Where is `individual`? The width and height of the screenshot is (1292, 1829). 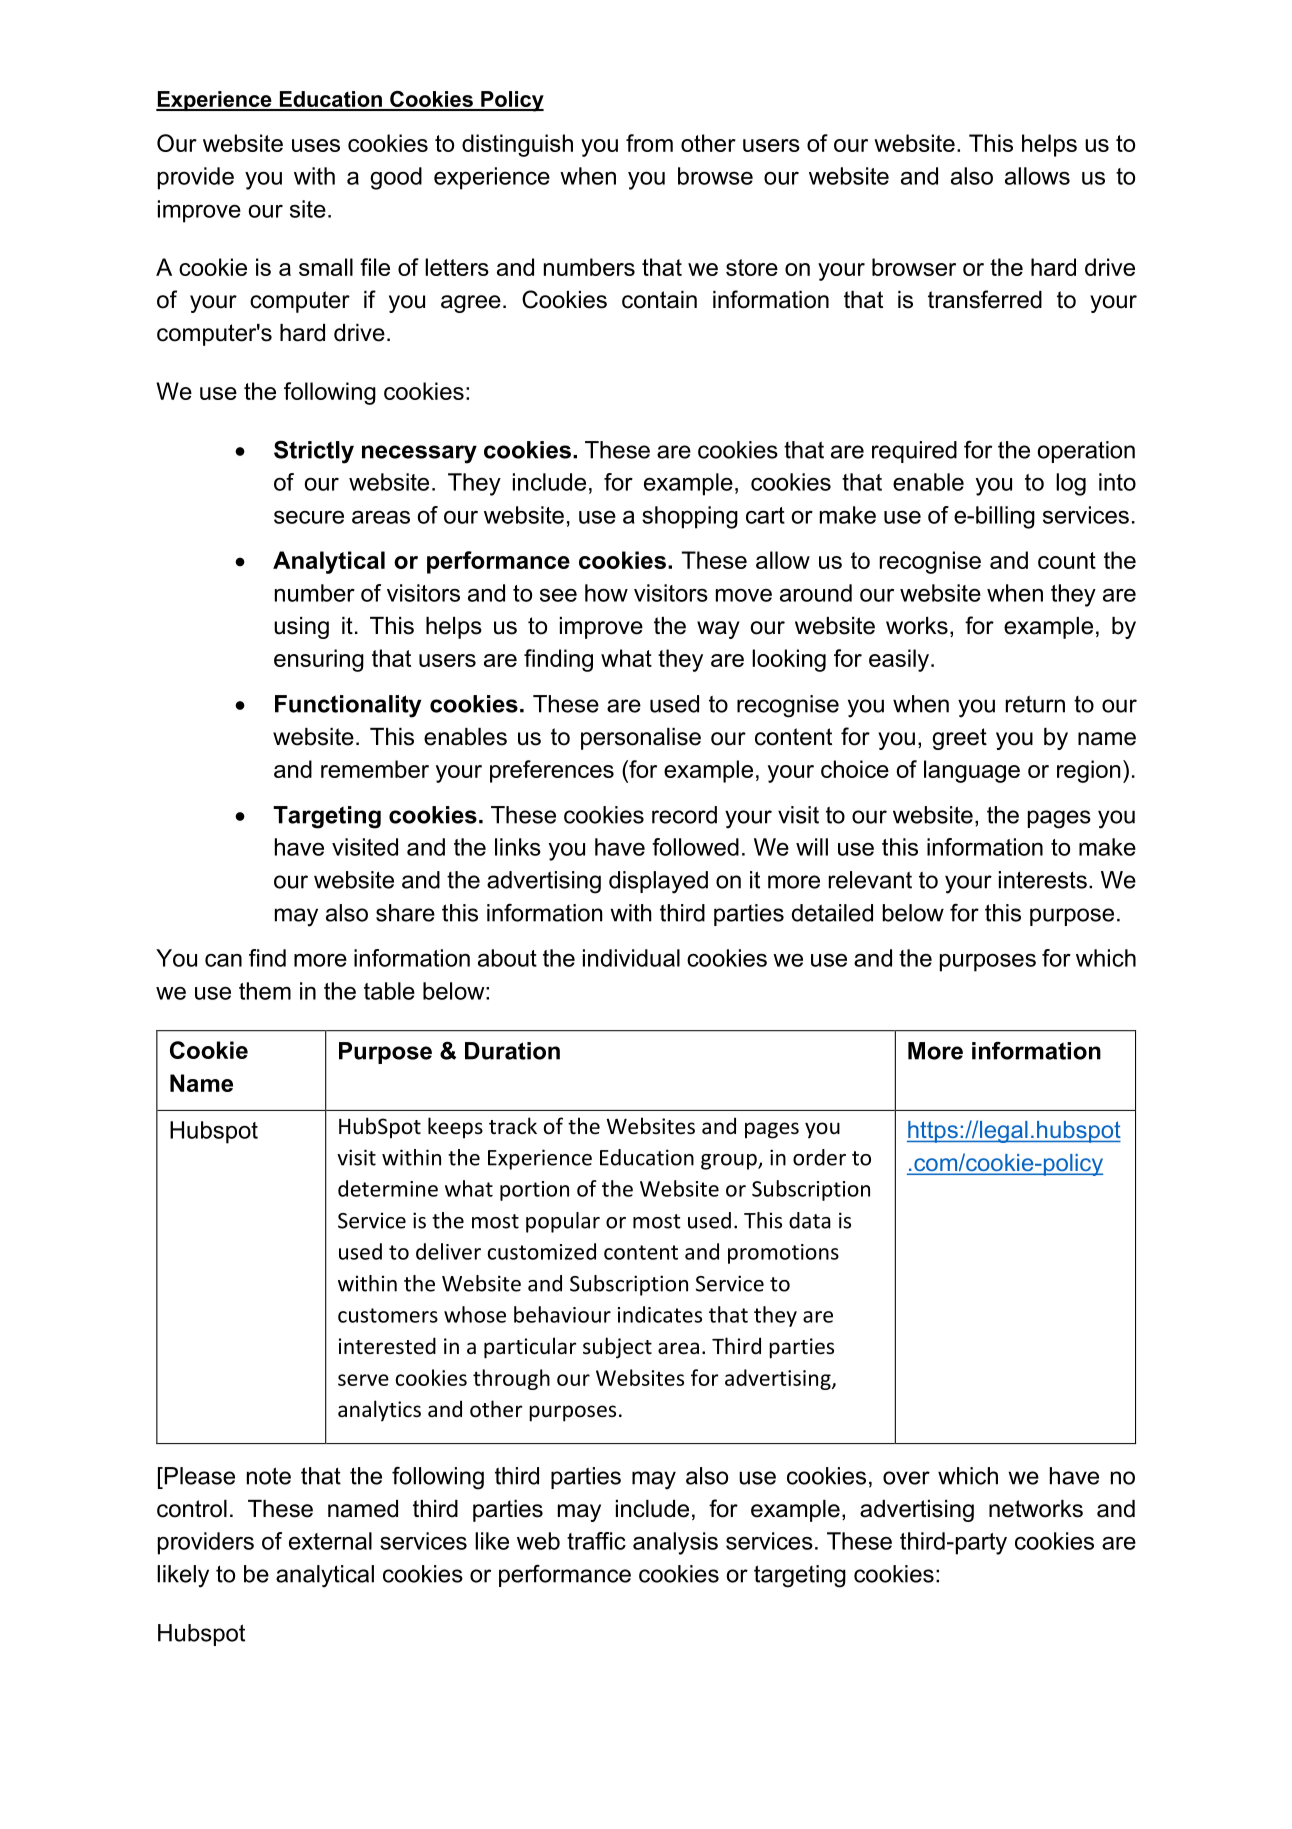 individual is located at coordinates (631, 958).
